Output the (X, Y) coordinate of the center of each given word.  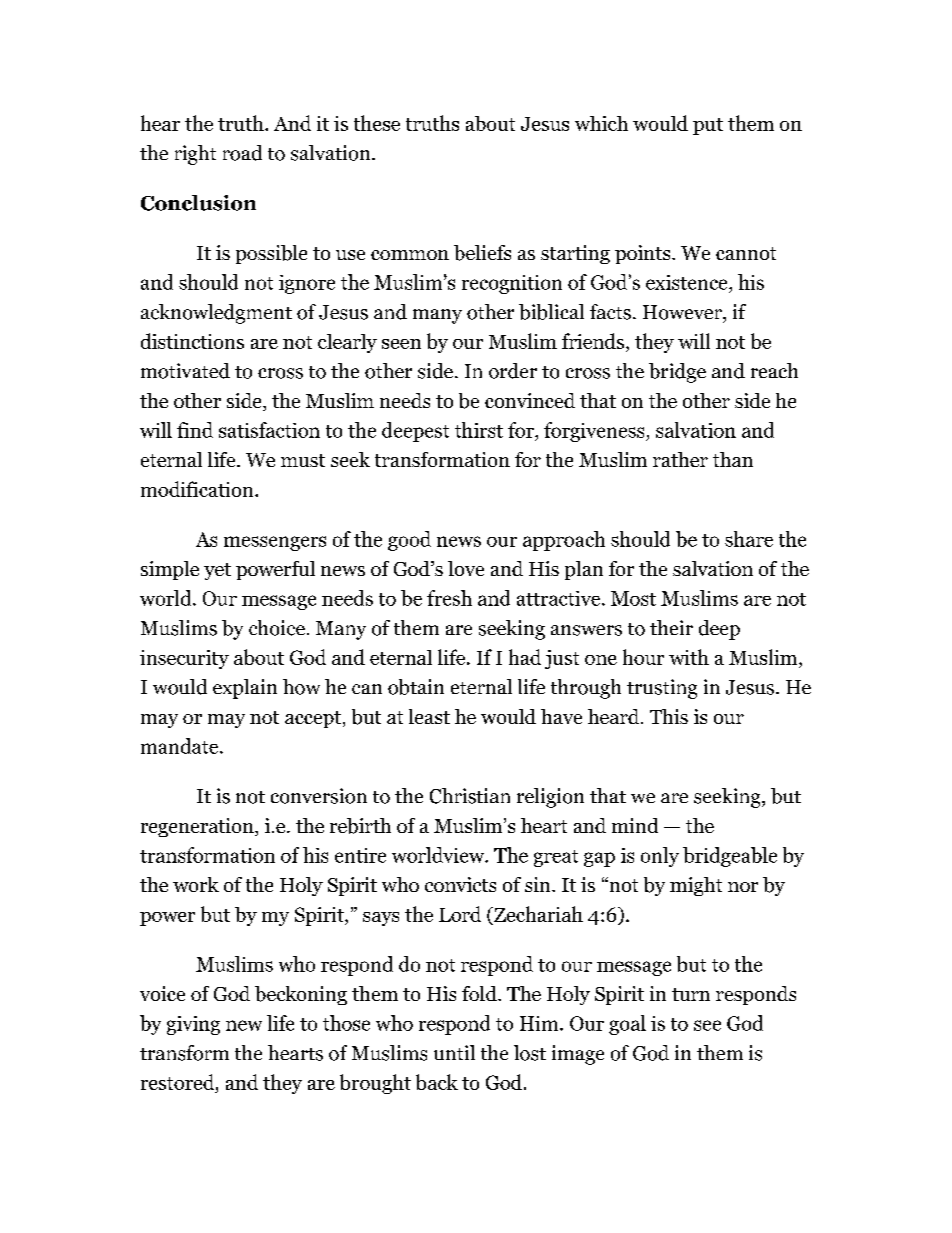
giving (193, 1025)
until (454, 1052)
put (708, 126)
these (377, 123)
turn (691, 994)
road (242, 153)
